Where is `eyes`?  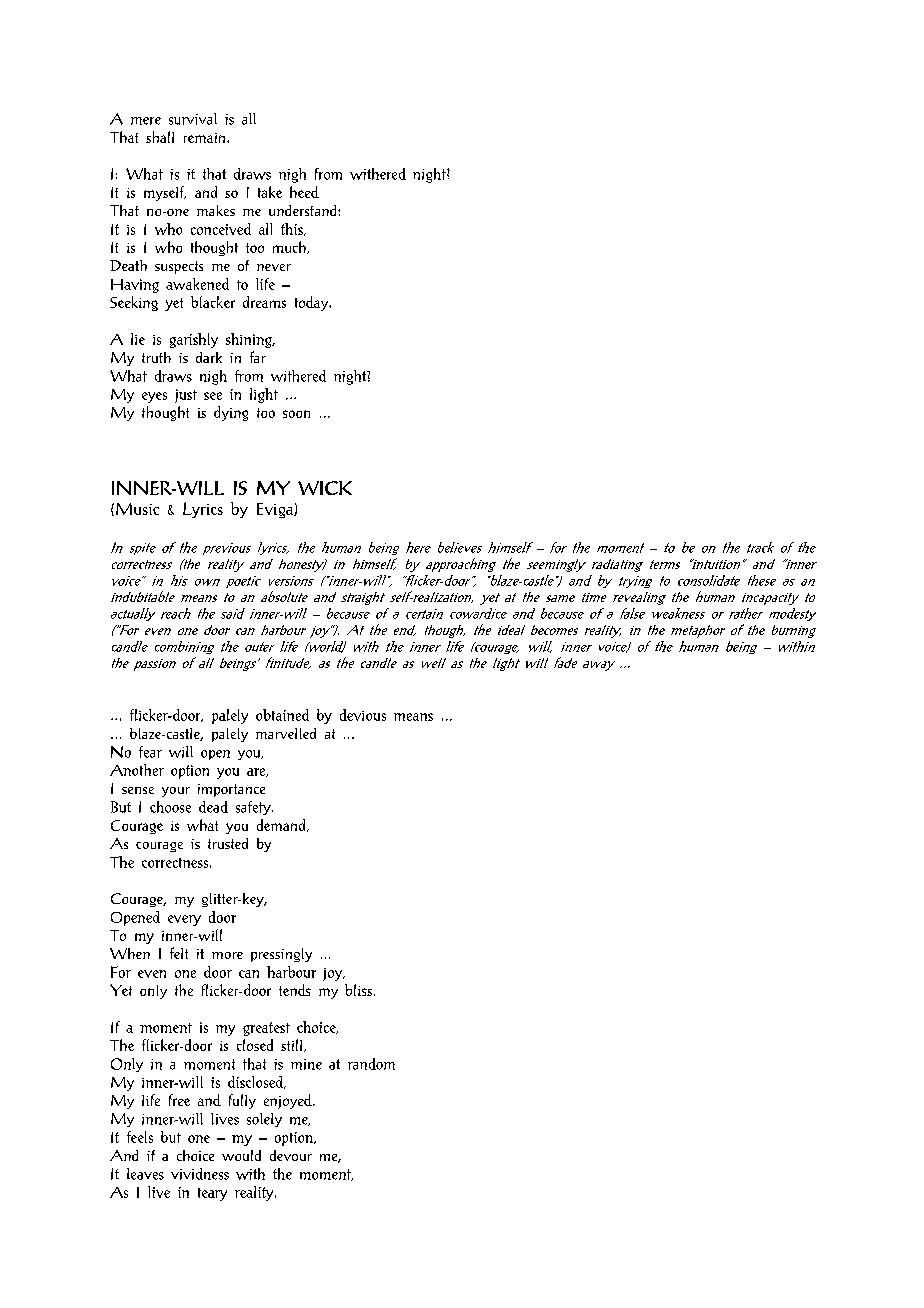
eyes is located at coordinates (154, 397).
